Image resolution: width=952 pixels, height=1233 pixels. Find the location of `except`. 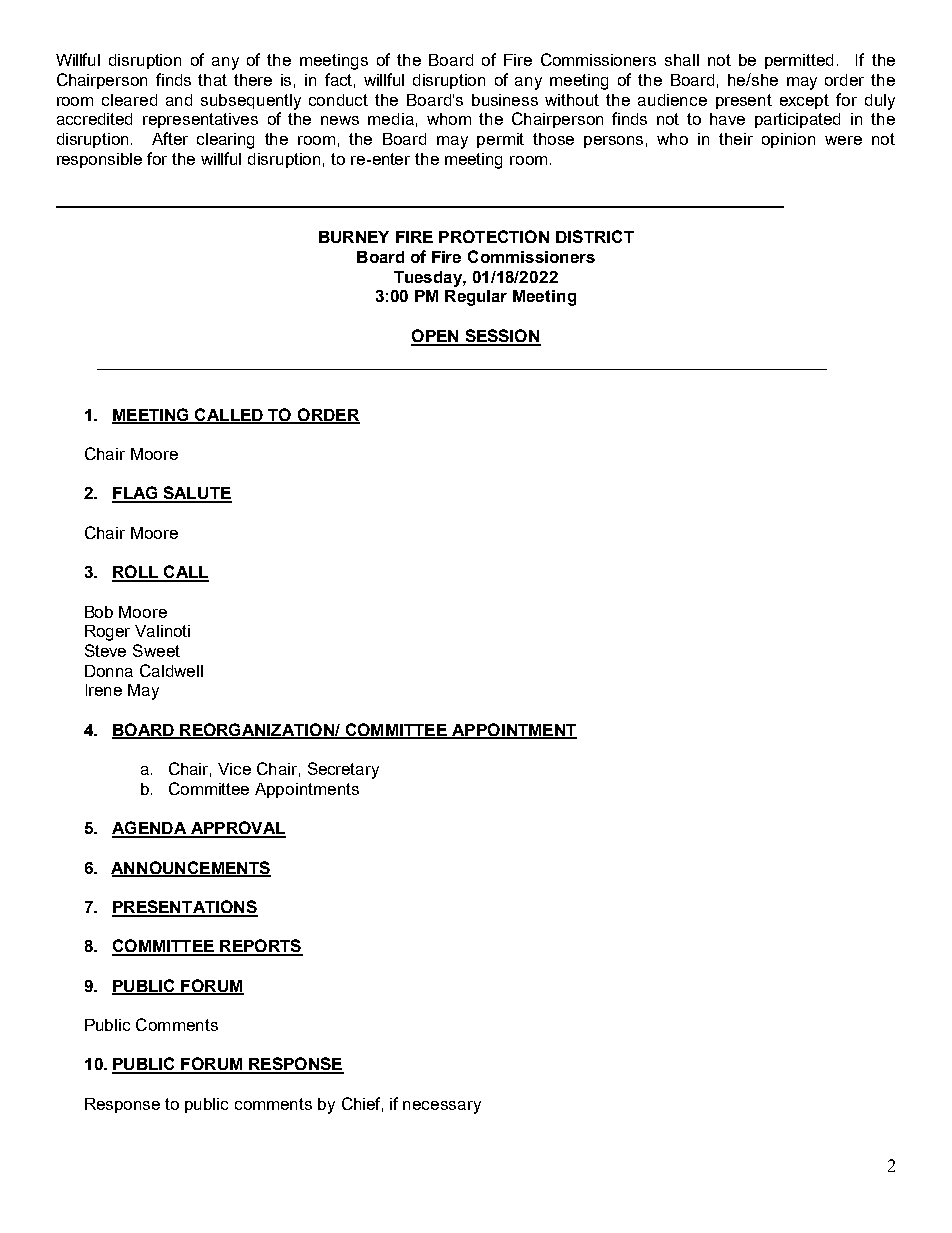

except is located at coordinates (804, 101).
